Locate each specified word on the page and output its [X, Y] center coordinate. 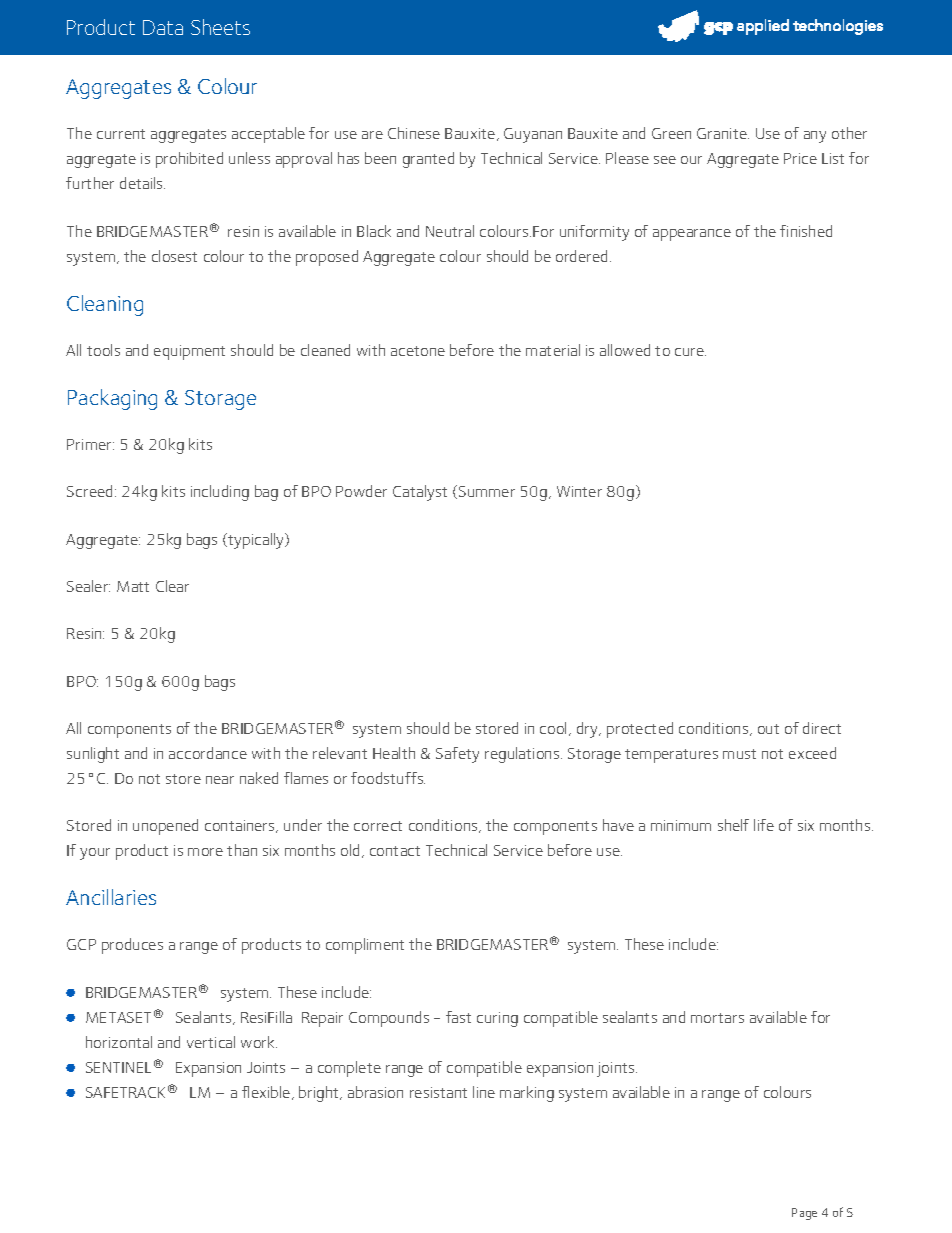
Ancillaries [111, 897]
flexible [267, 1093]
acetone [418, 351]
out [768, 729]
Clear [172, 586]
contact [395, 851]
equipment [189, 352]
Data [163, 27]
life [764, 825]
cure [690, 352]
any [815, 137]
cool [555, 729]
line [484, 1092]
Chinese [414, 133]
